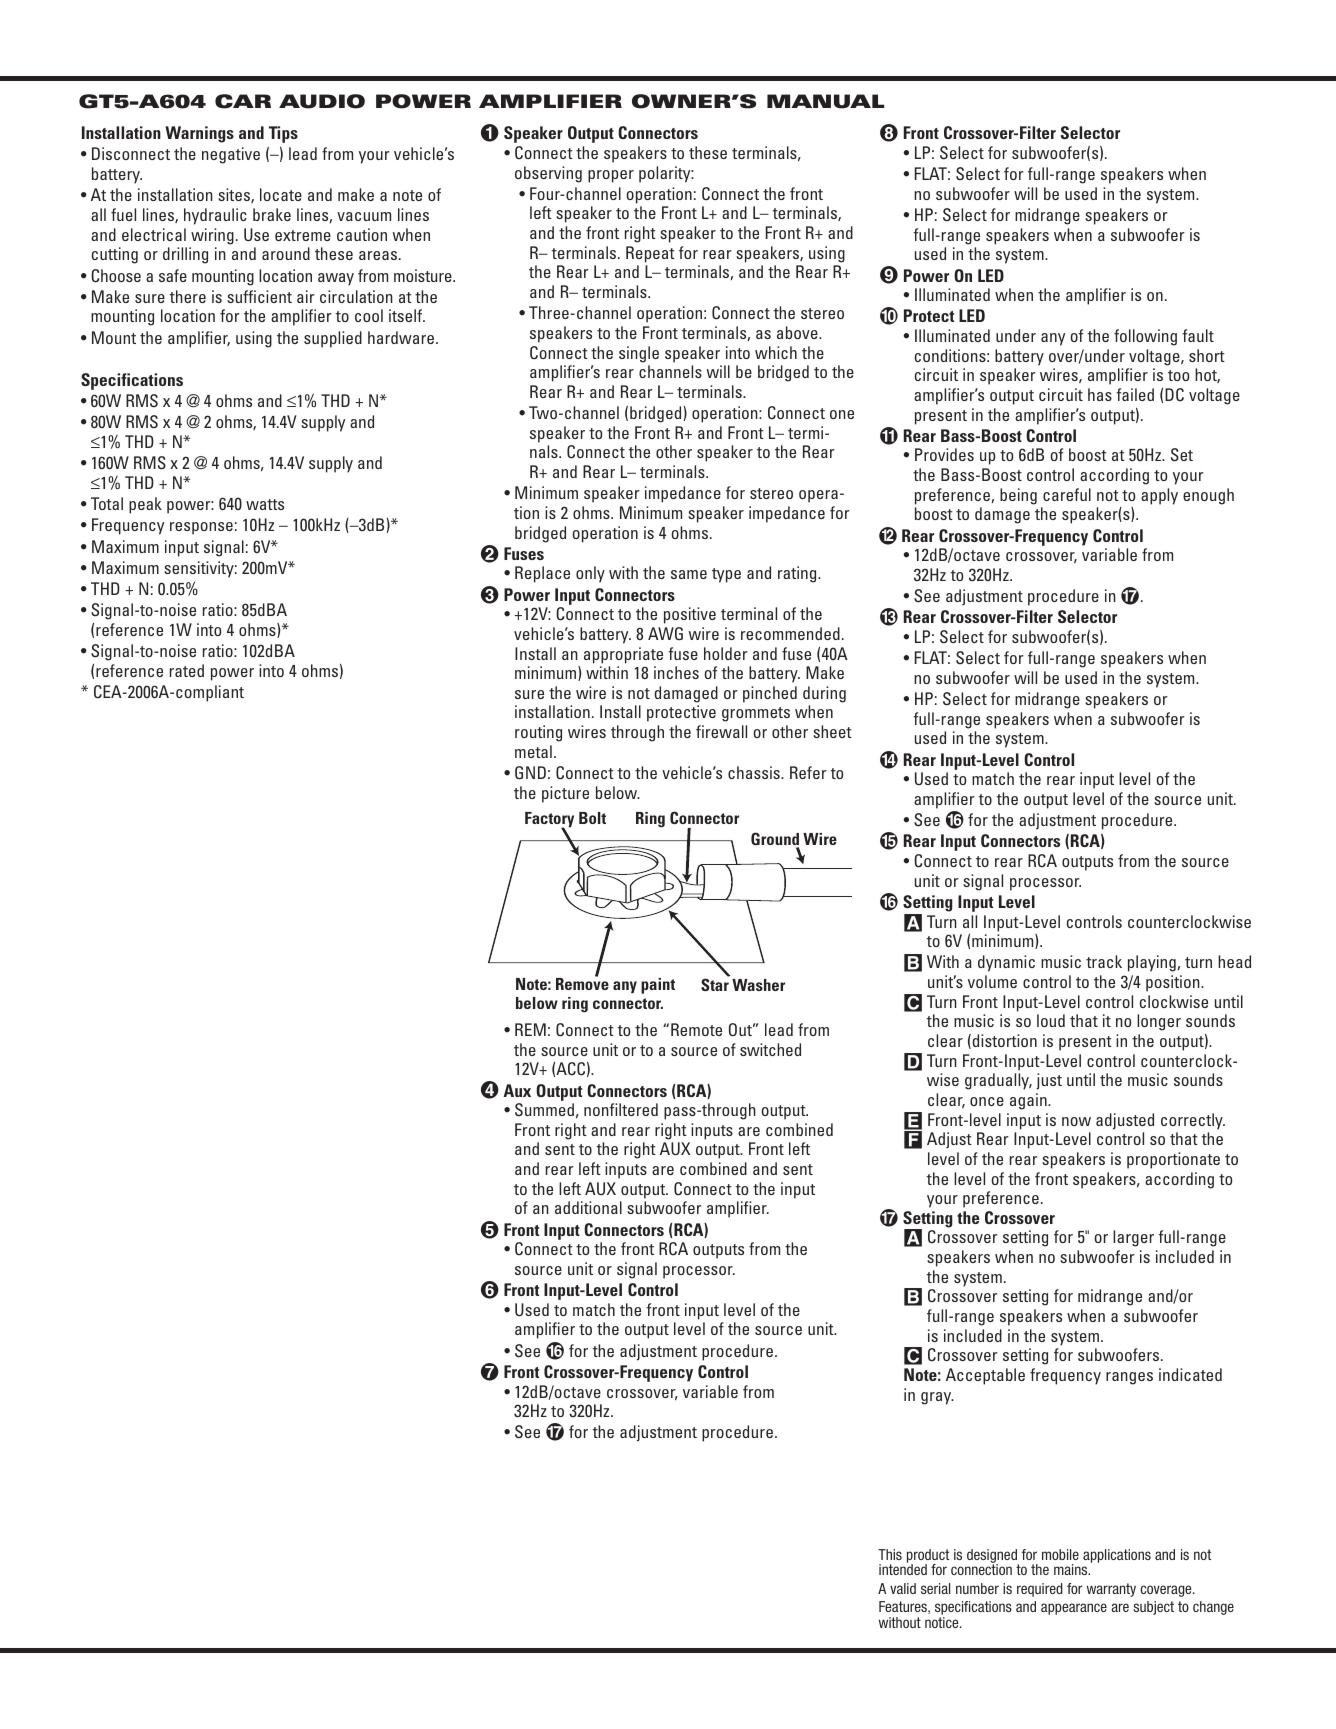 Image resolution: width=1336 pixels, height=1729 pixels. I want to click on negative, so click(231, 155).
